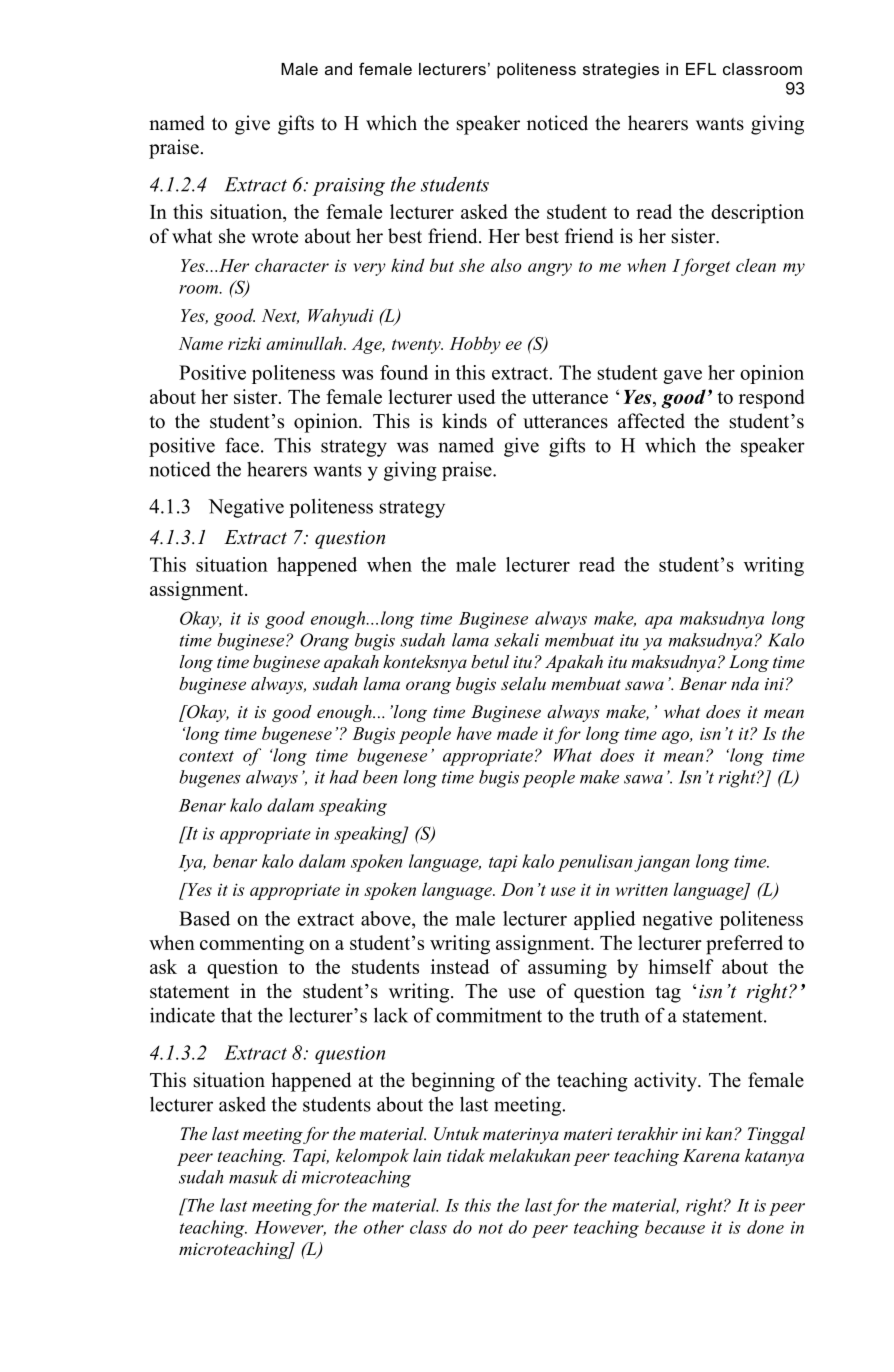  I want to click on instead, so click(460, 966).
